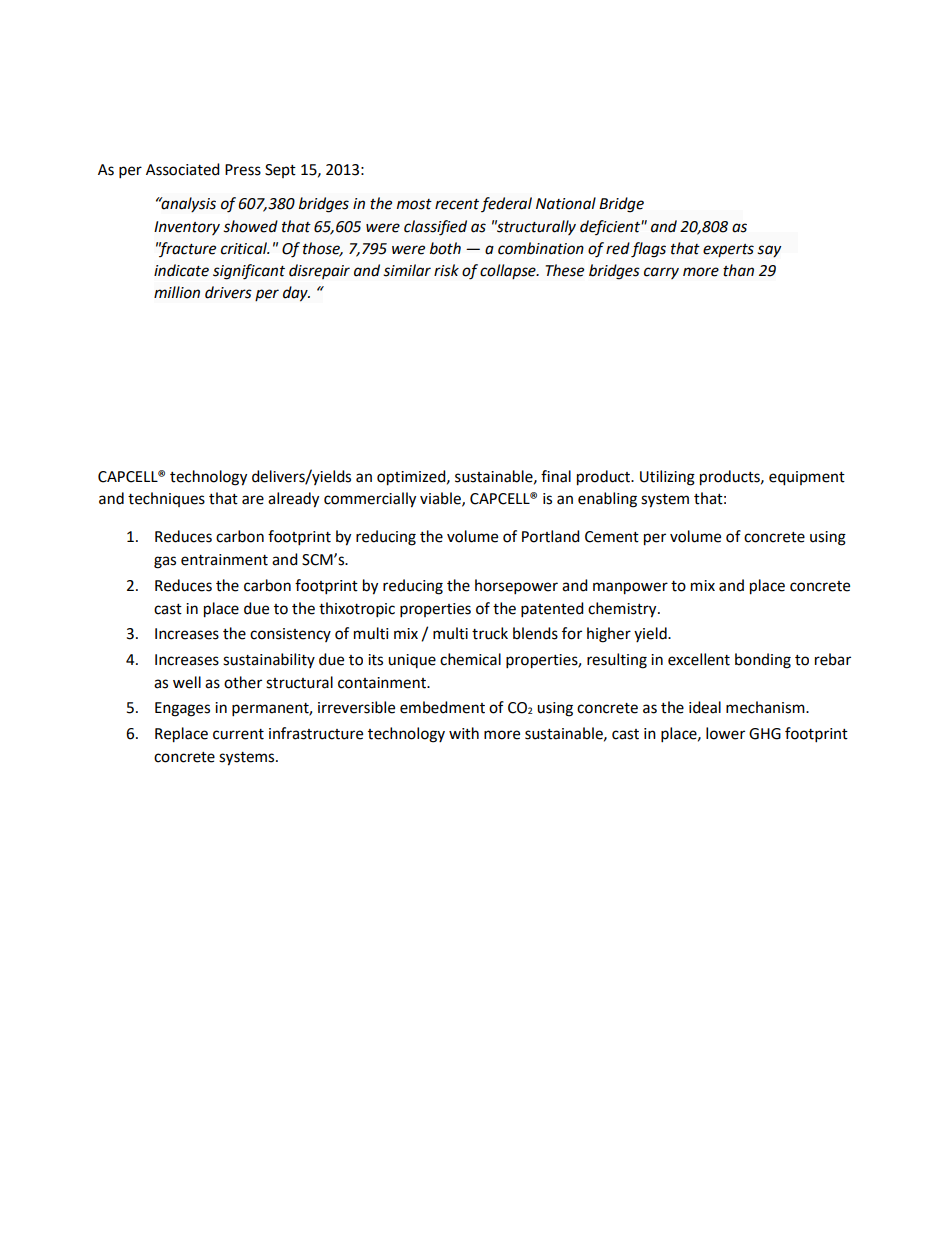 The height and width of the screenshot is (1233, 952). I want to click on Press, so click(243, 170).
